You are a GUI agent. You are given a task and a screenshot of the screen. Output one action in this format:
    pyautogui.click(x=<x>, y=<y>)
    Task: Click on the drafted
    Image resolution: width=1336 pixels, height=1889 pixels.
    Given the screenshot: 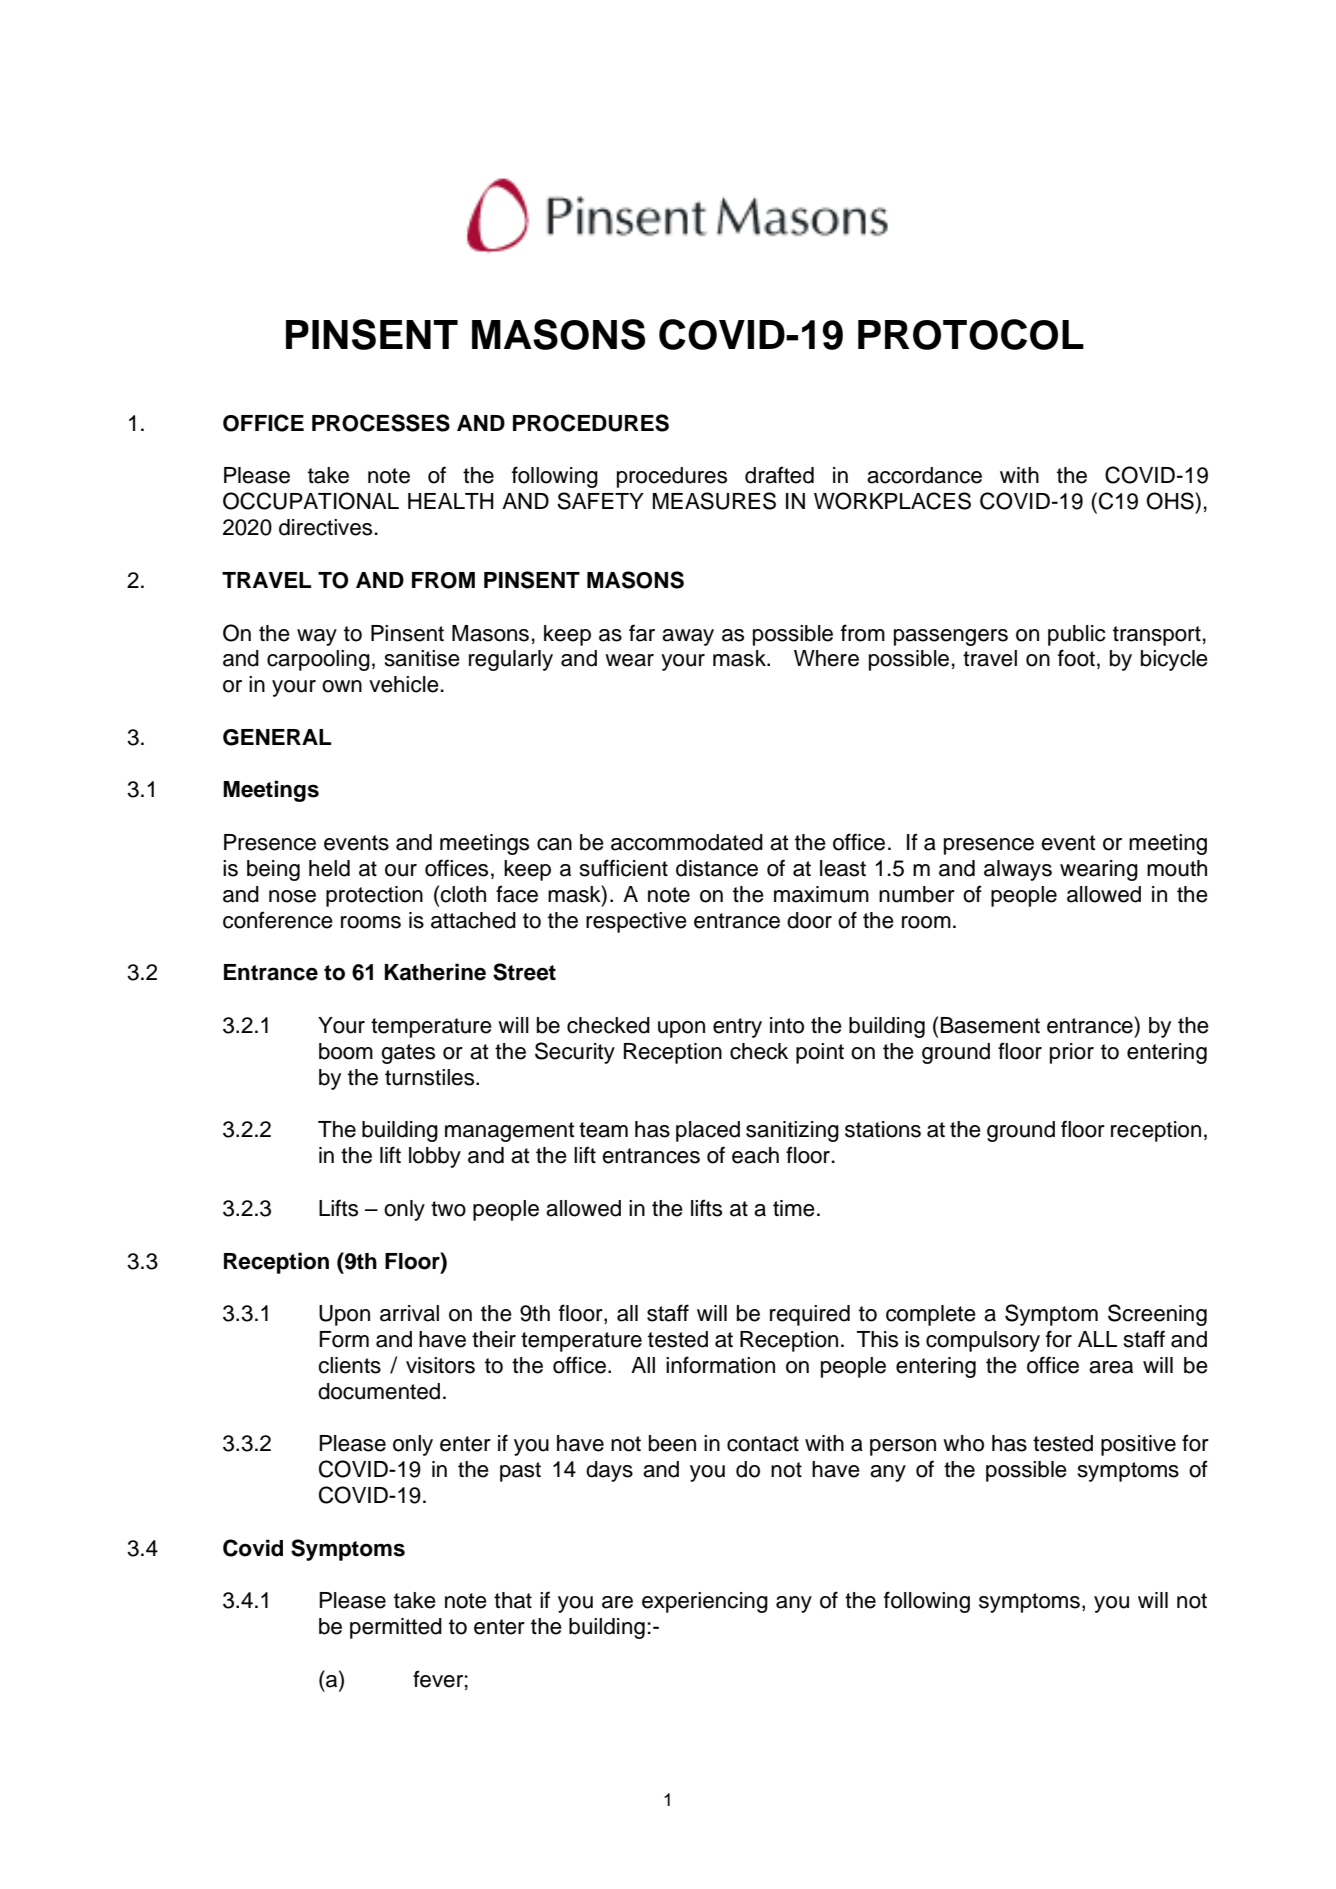 What is the action you would take?
    pyautogui.click(x=779, y=475)
